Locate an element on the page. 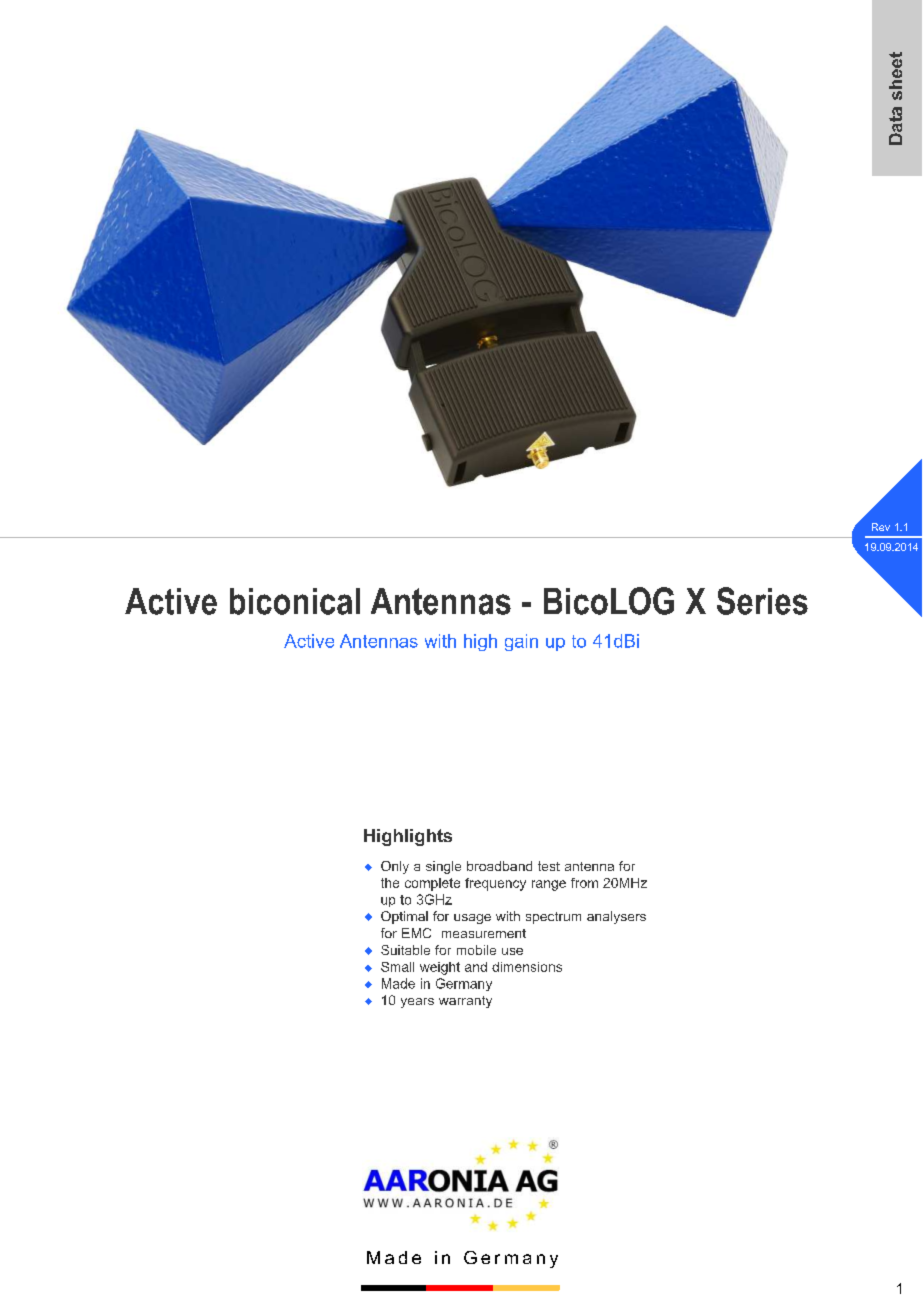  gain is located at coordinates (521, 642).
